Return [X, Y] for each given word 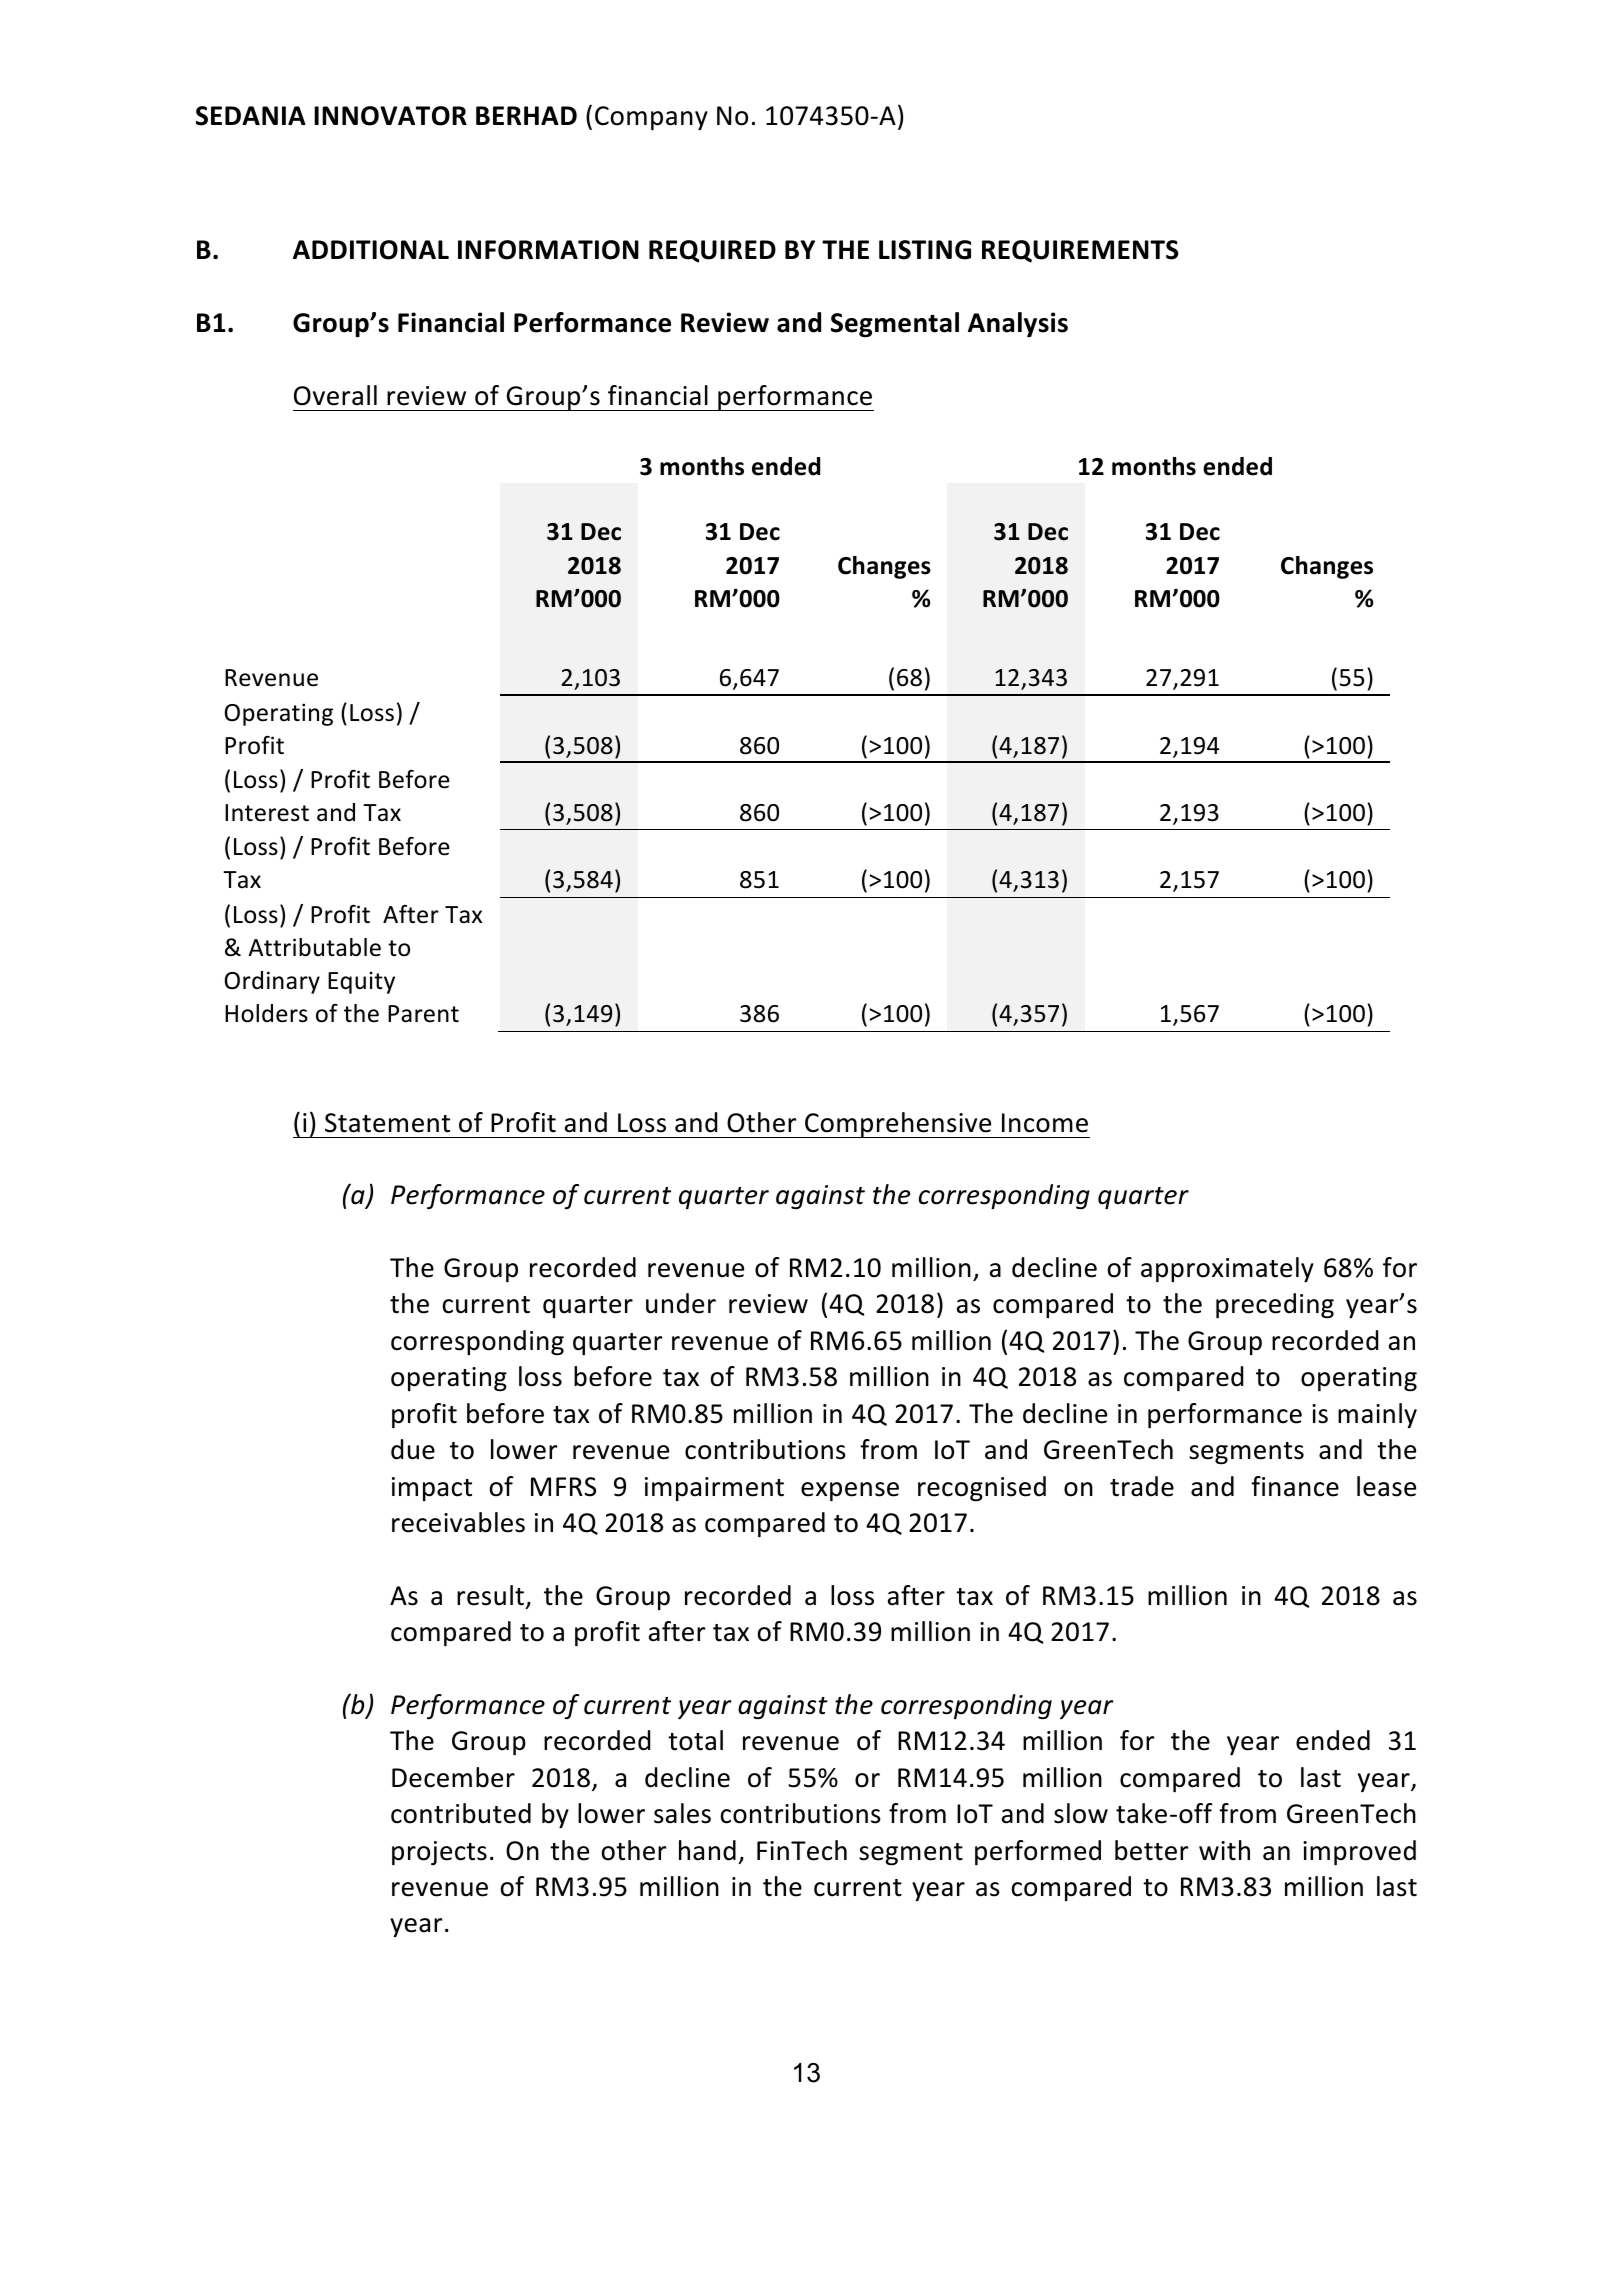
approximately [1227, 1269]
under [681, 1303]
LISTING [925, 250]
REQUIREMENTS [1080, 251]
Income [1045, 1123]
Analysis [1018, 324]
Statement [387, 1123]
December [453, 1777]
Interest [267, 813]
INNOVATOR [390, 116]
